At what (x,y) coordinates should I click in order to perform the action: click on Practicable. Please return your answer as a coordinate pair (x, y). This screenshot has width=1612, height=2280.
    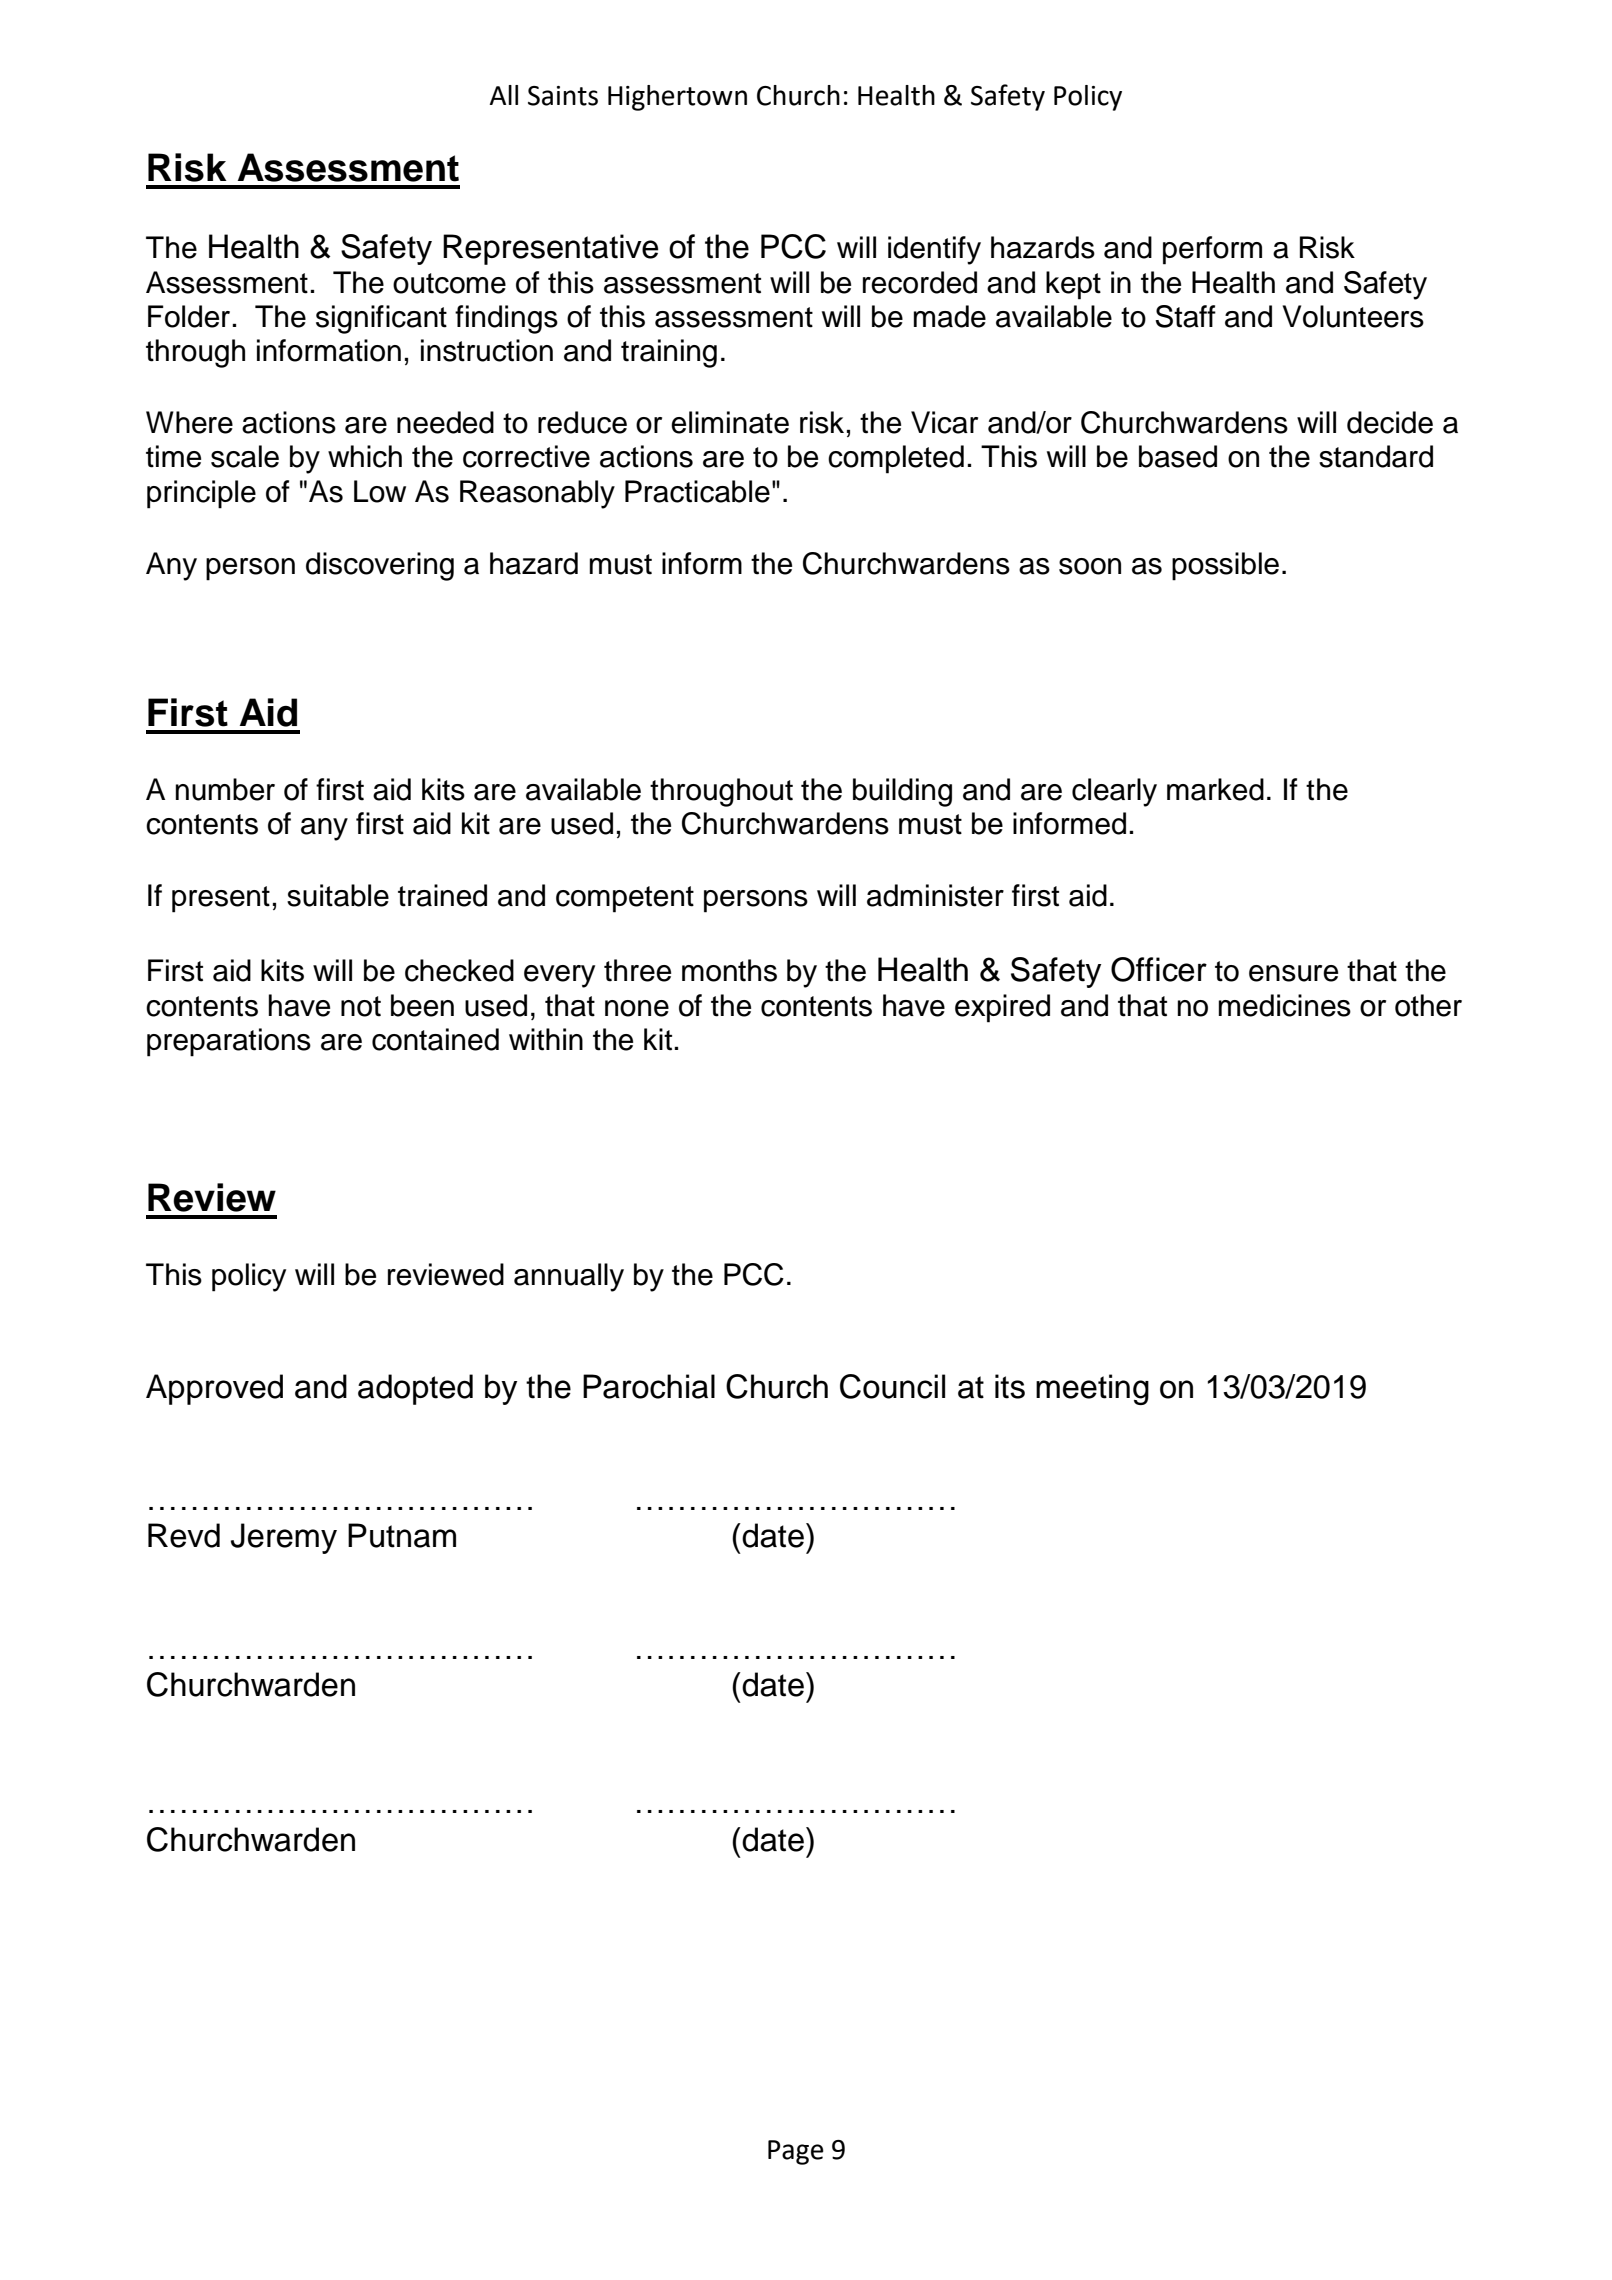
    Looking at the image, I should click on (697, 491).
